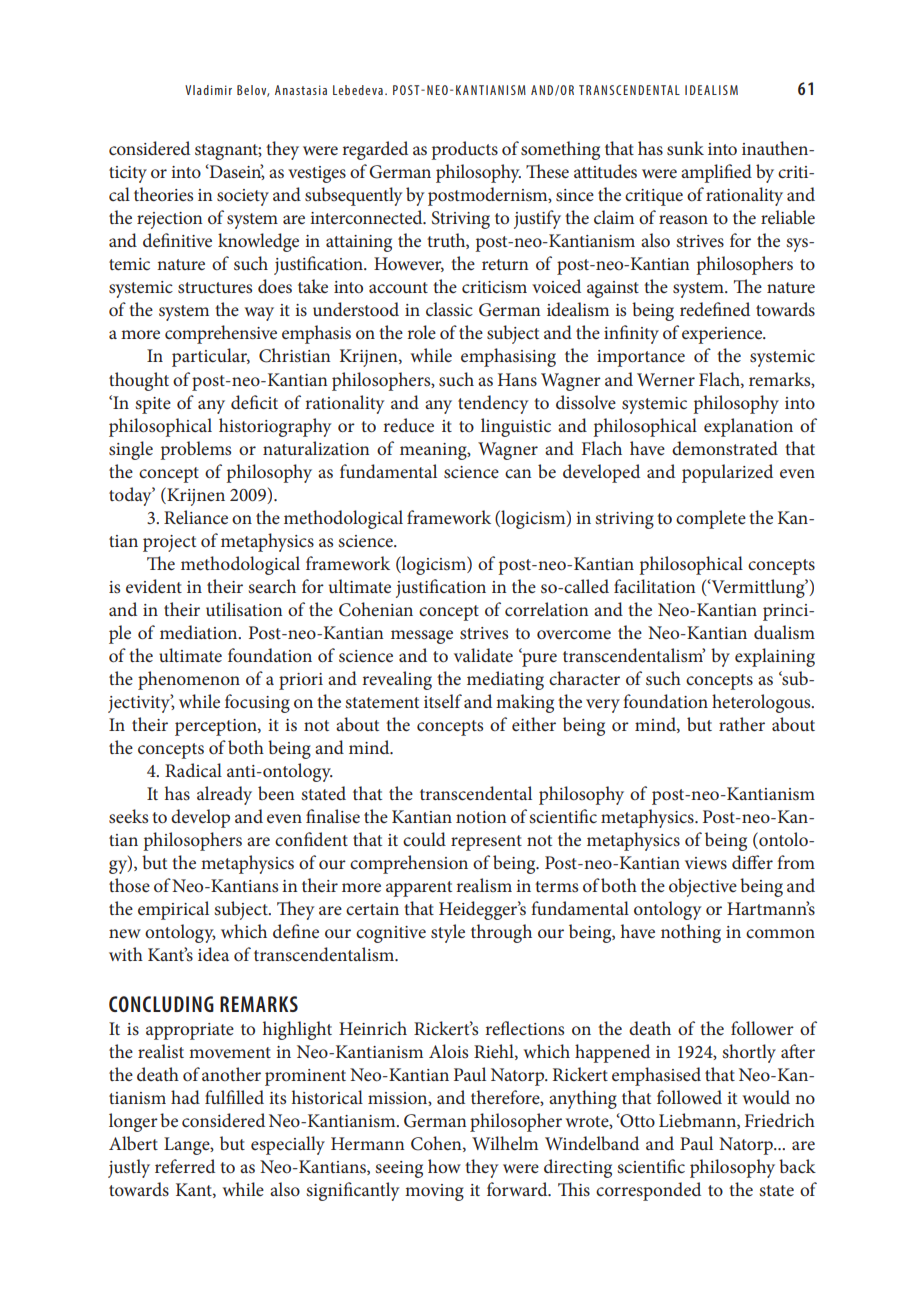 The width and height of the screenshot is (924, 1305). I want to click on validate, so click(483, 655).
